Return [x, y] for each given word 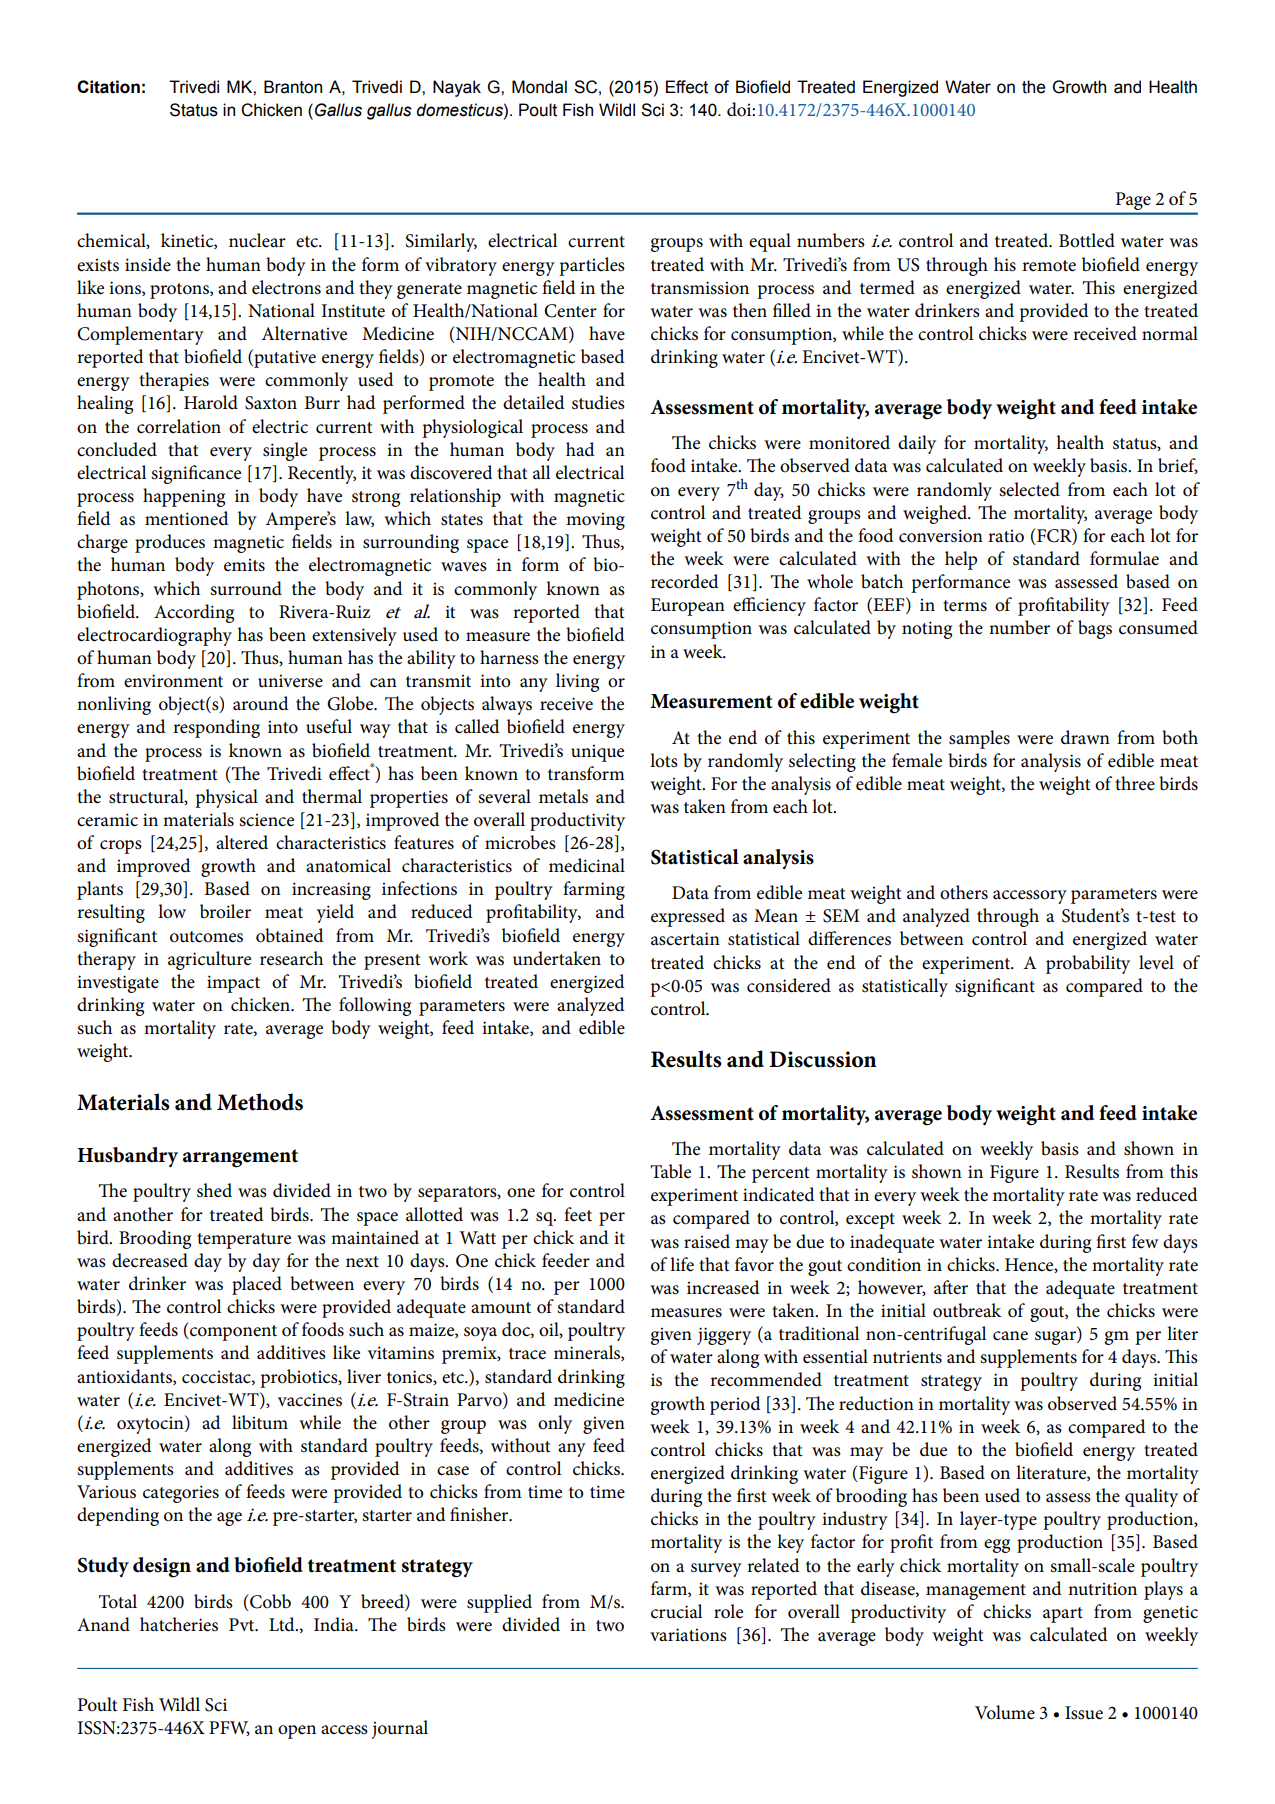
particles [592, 266]
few [1145, 1241]
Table [671, 1171]
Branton [293, 87]
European [688, 607]
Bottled [1087, 240]
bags [1095, 629]
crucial [676, 1611]
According [194, 613]
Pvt [243, 1624]
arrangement [240, 1158]
